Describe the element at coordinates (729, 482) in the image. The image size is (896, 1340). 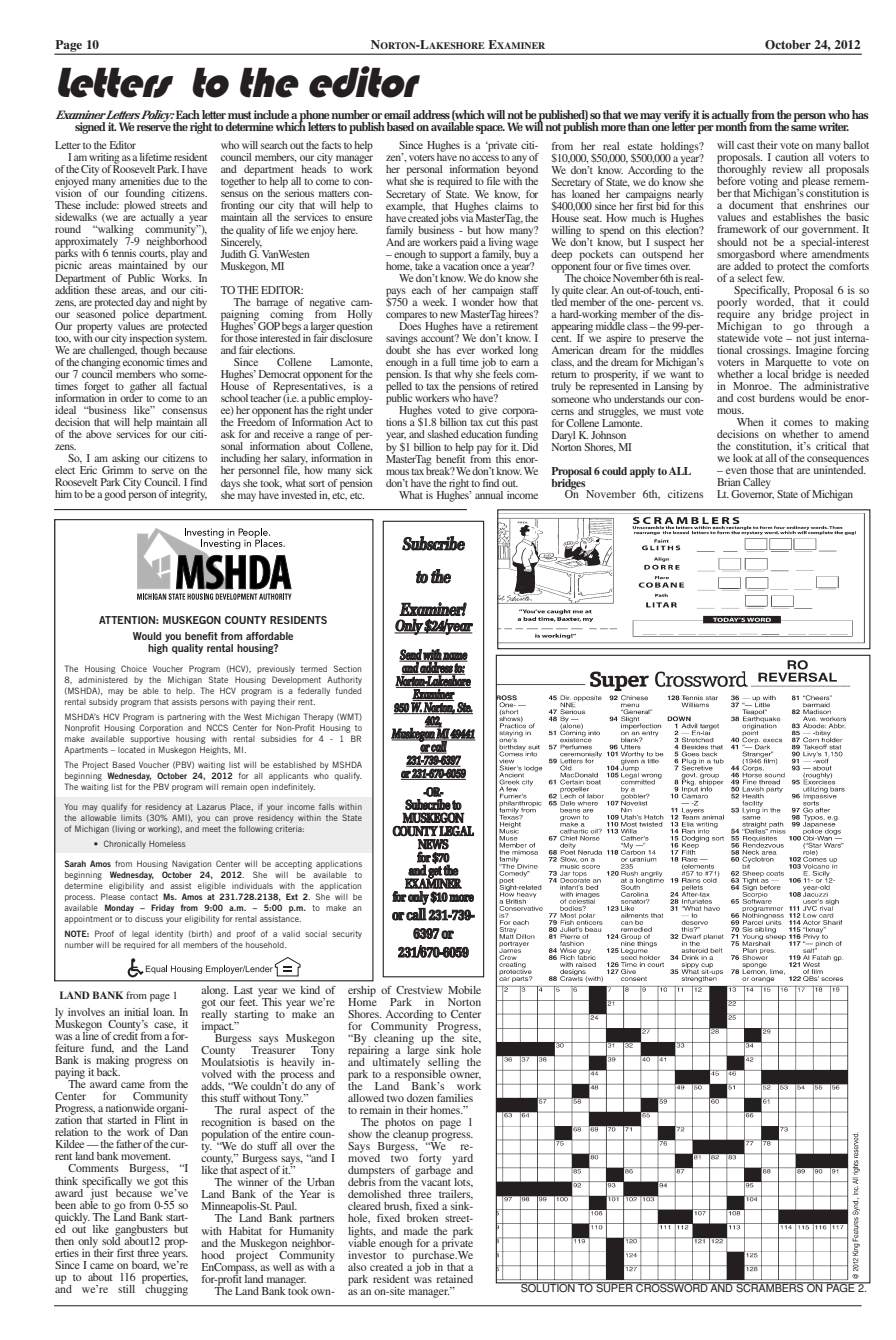
I see `Brian` at that location.
